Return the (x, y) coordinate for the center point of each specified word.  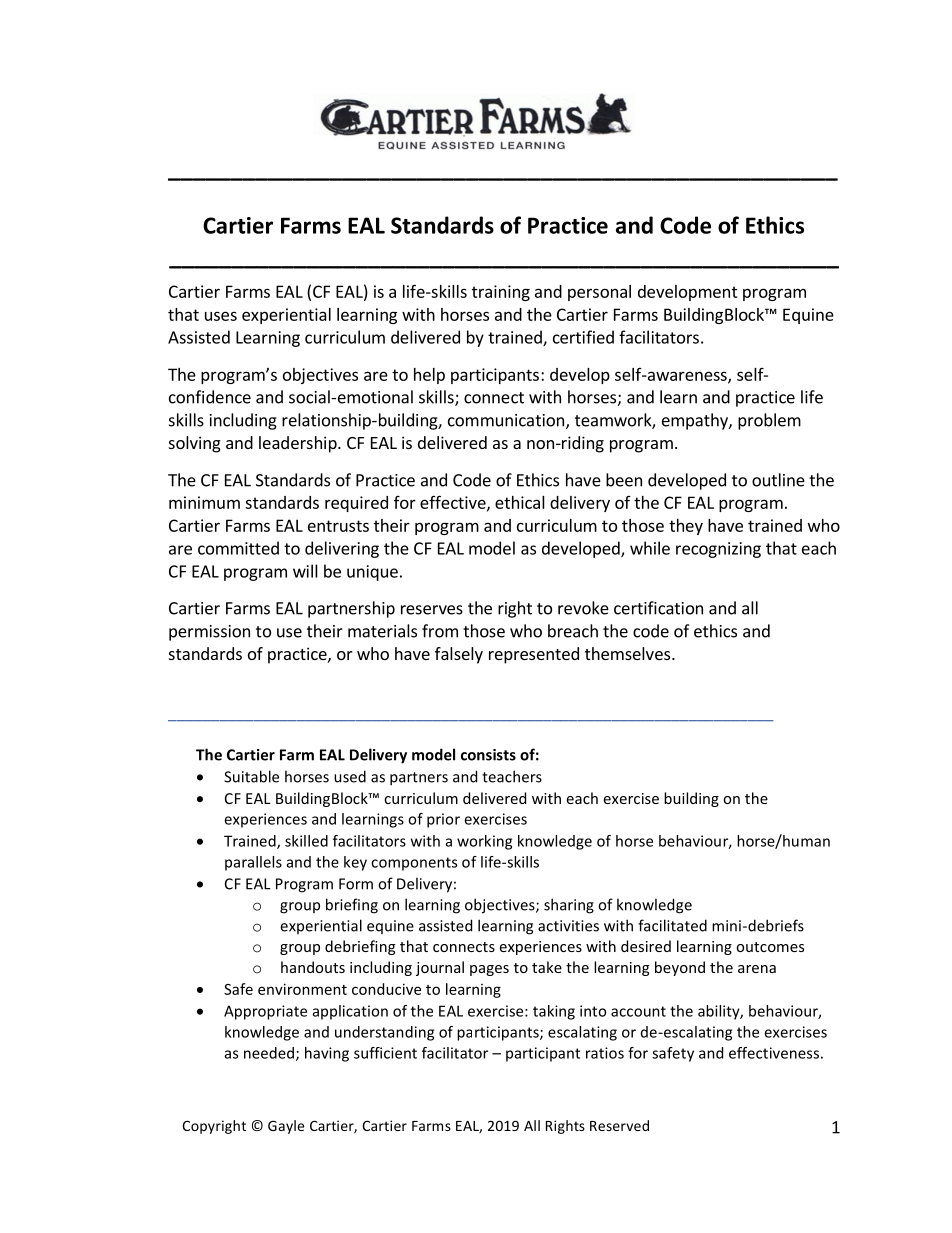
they (686, 527)
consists (488, 755)
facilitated (672, 925)
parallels (253, 863)
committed (238, 548)
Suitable (251, 776)
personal (599, 293)
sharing (569, 906)
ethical (520, 502)
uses (221, 316)
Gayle (286, 1127)
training (501, 293)
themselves (627, 653)
